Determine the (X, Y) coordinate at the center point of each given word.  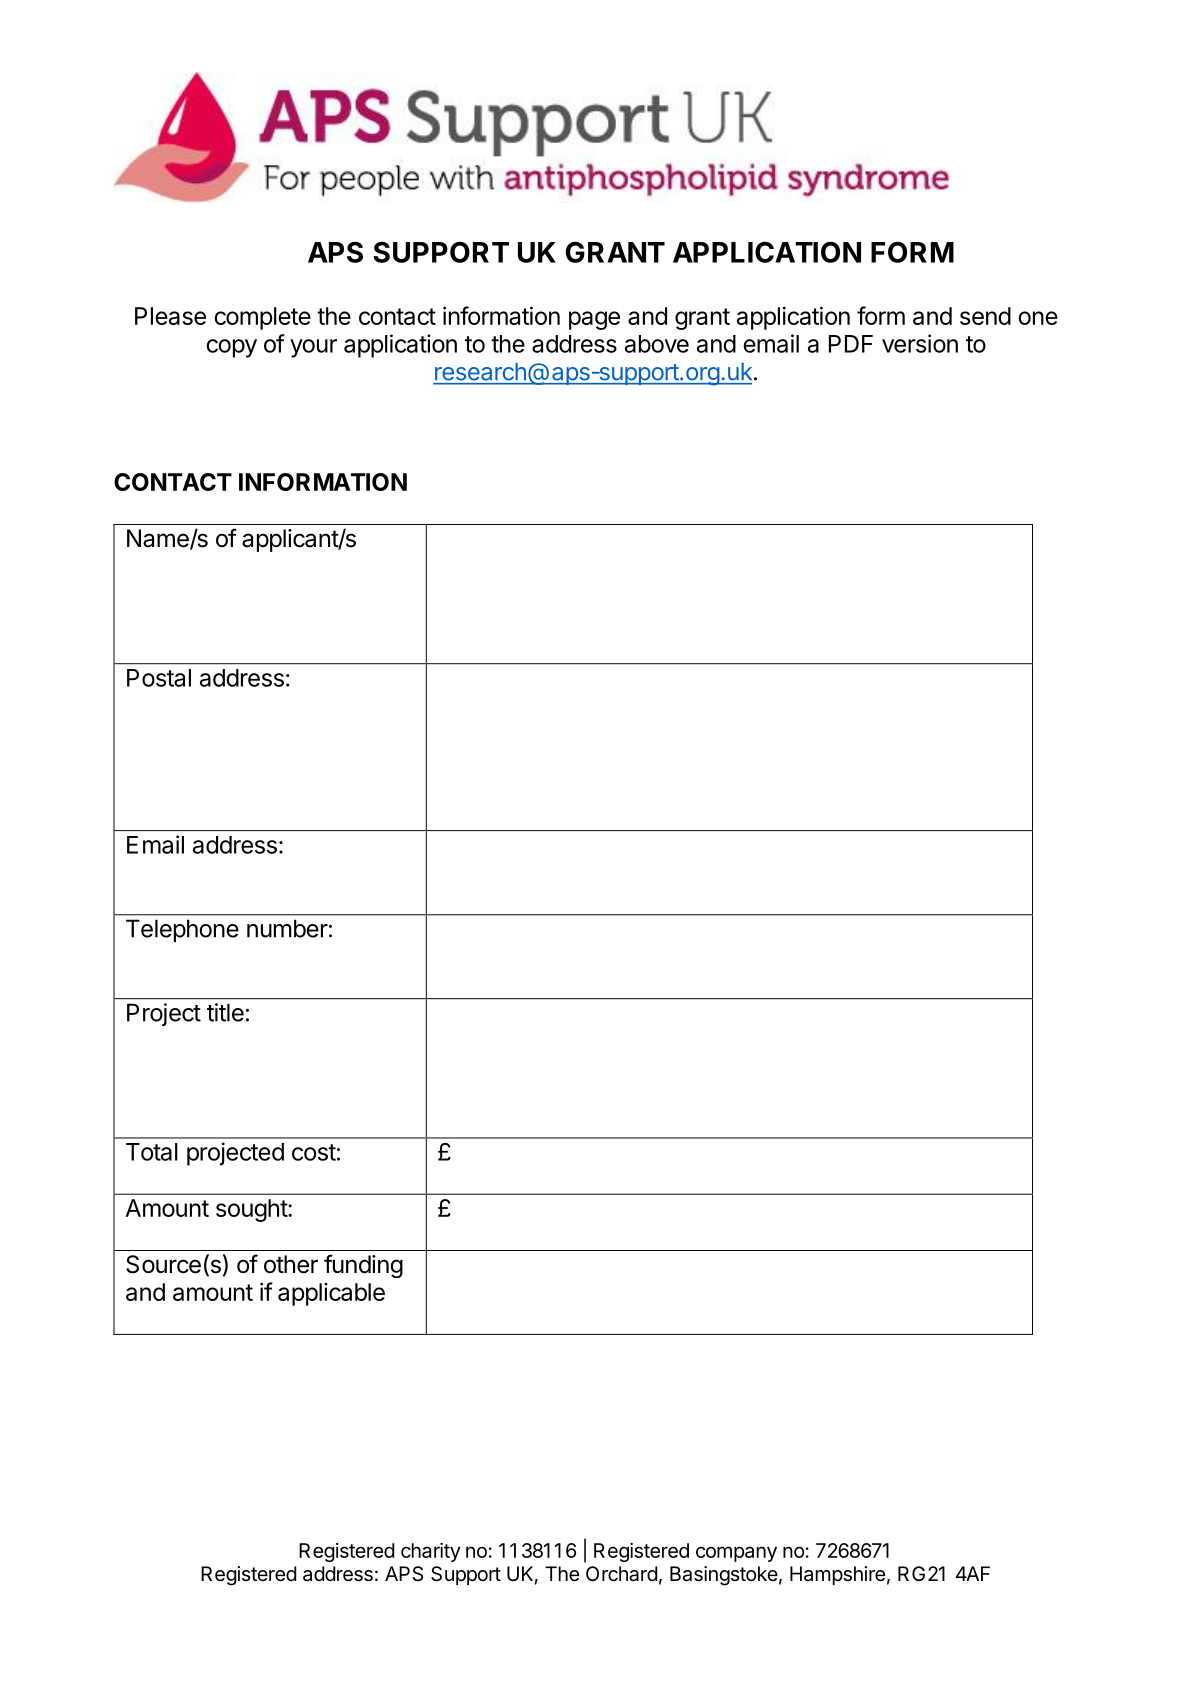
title (225, 1012)
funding (363, 1266)
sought (252, 1210)
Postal (159, 678)
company (736, 1554)
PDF (851, 344)
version (920, 343)
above (657, 344)
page (594, 320)
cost (314, 1152)
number (287, 928)
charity (431, 1552)
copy (231, 348)
